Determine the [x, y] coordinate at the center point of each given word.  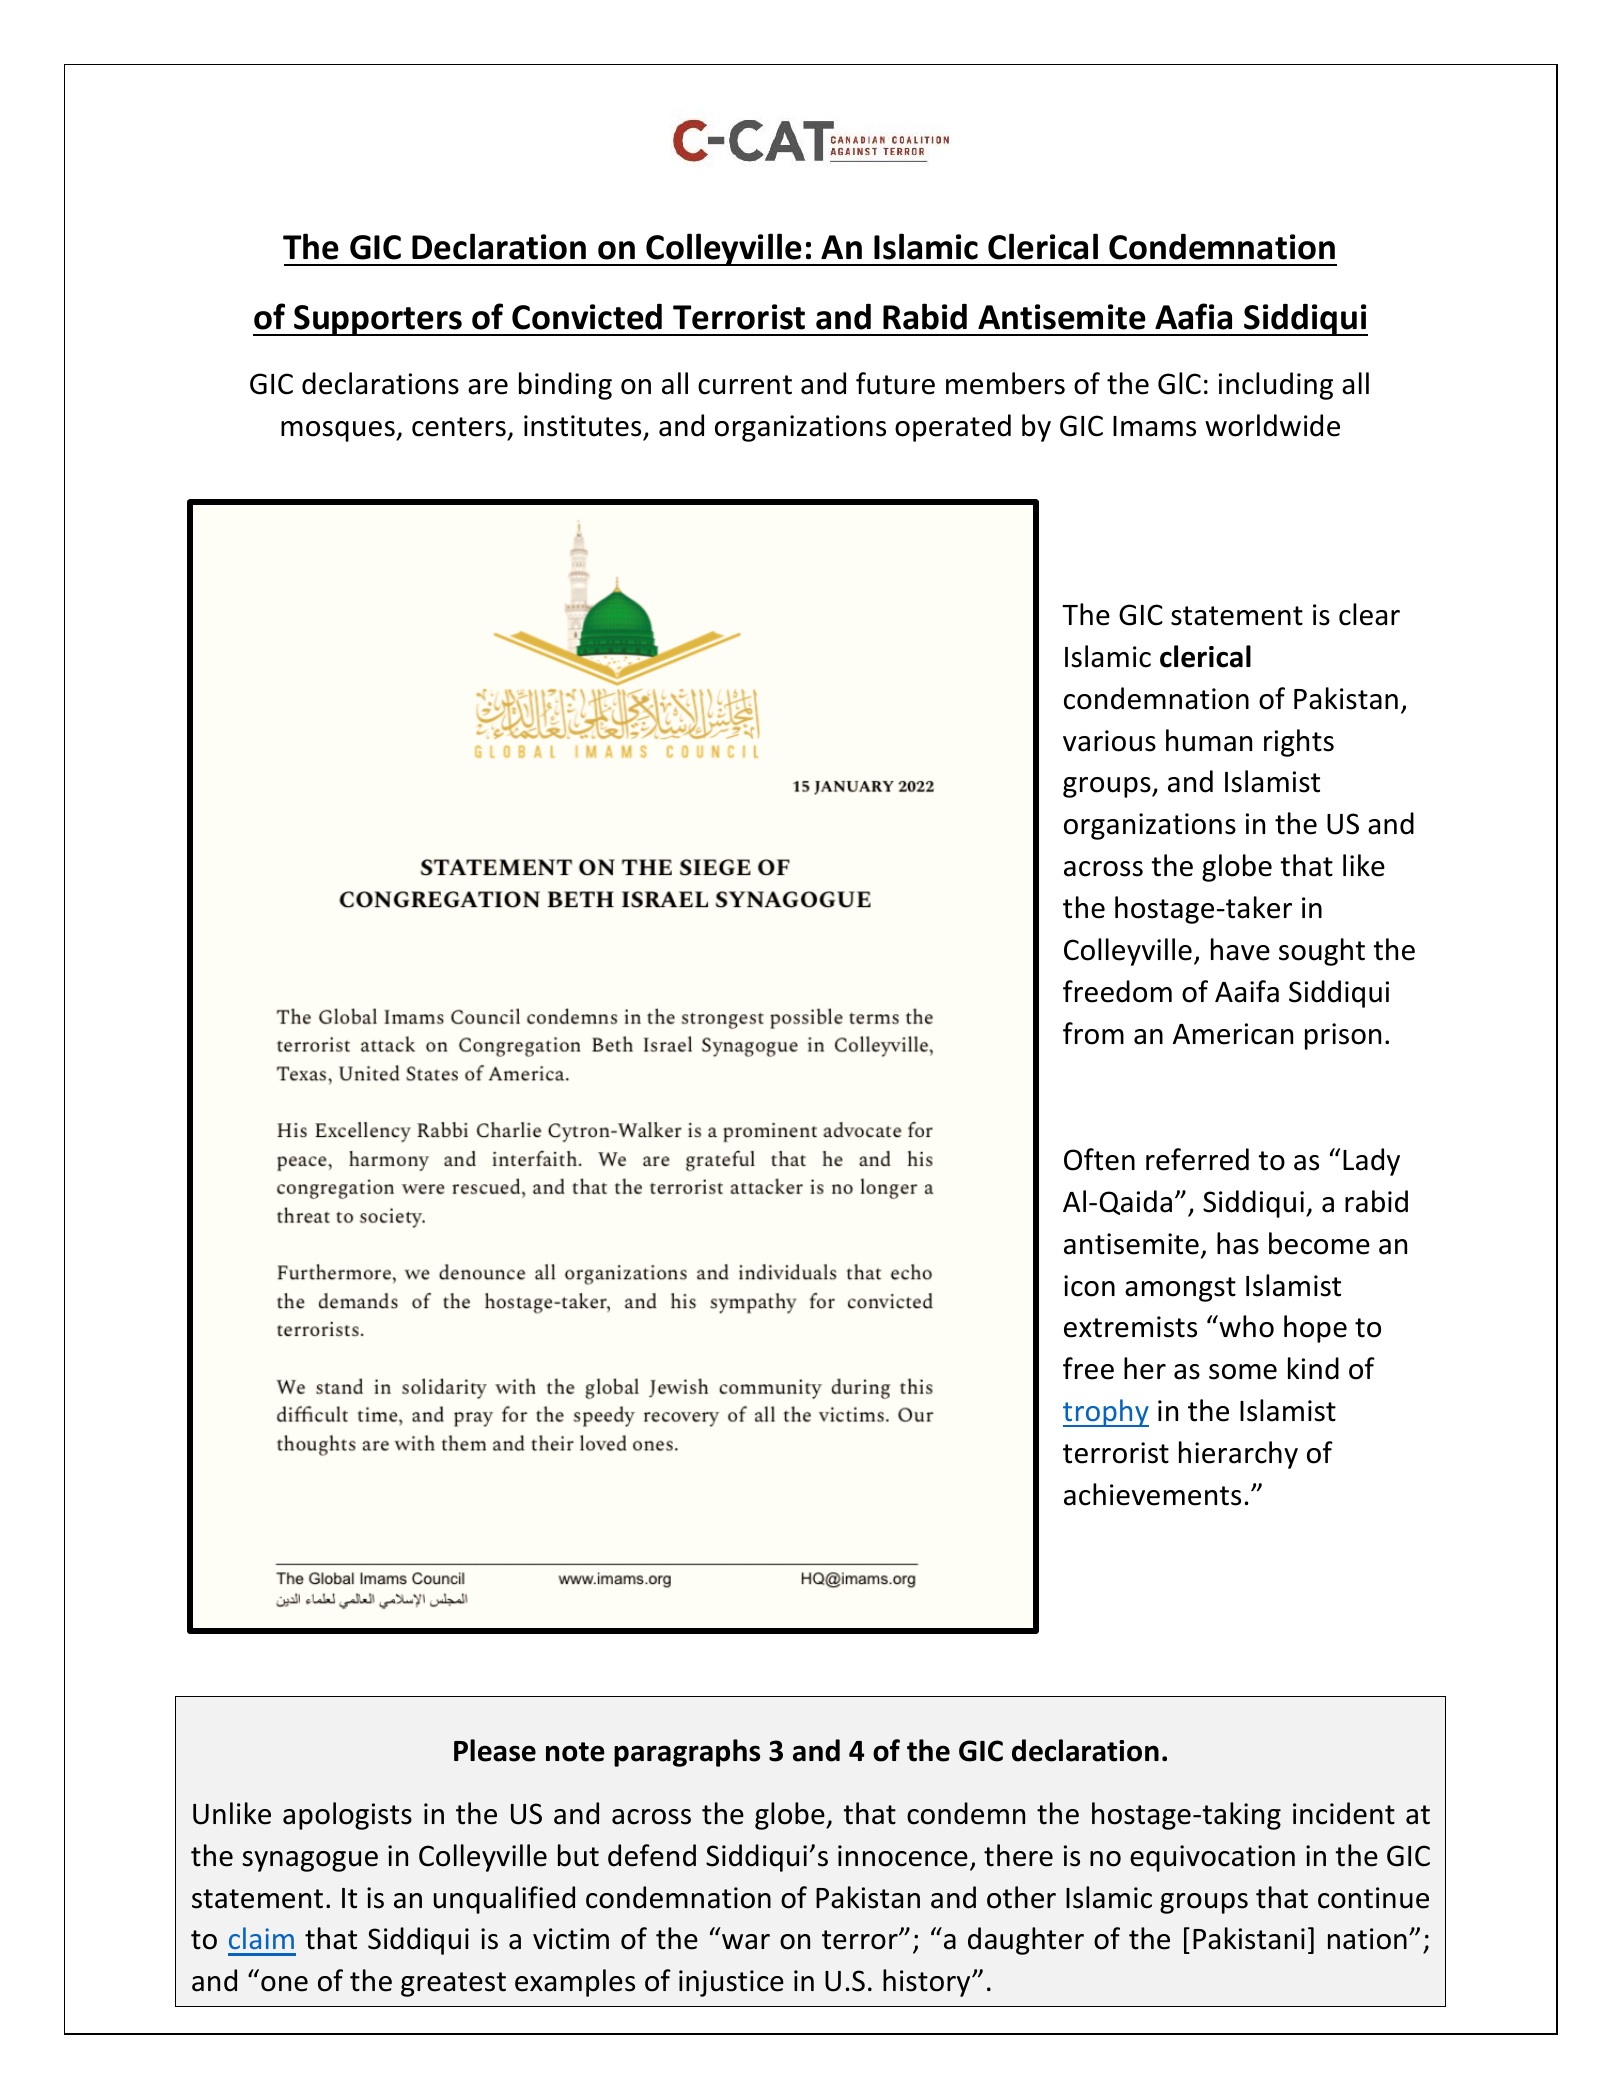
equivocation [1212, 1858]
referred [1197, 1159]
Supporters [378, 320]
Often [1099, 1159]
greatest [453, 1984]
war [746, 1942]
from [1093, 1033]
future [895, 383]
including [1276, 386]
